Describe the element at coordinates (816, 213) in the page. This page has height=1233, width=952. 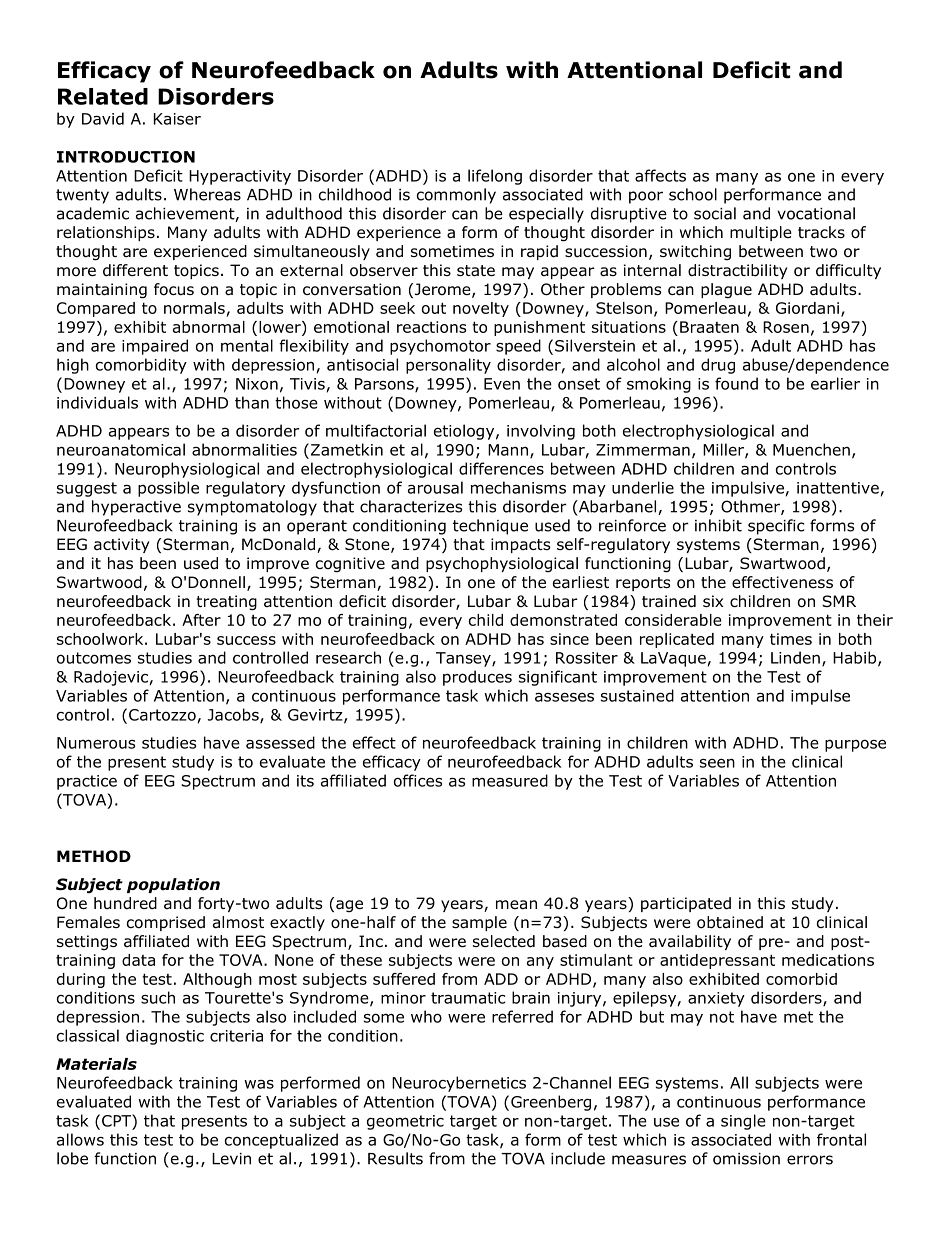
I see `vocational` at that location.
